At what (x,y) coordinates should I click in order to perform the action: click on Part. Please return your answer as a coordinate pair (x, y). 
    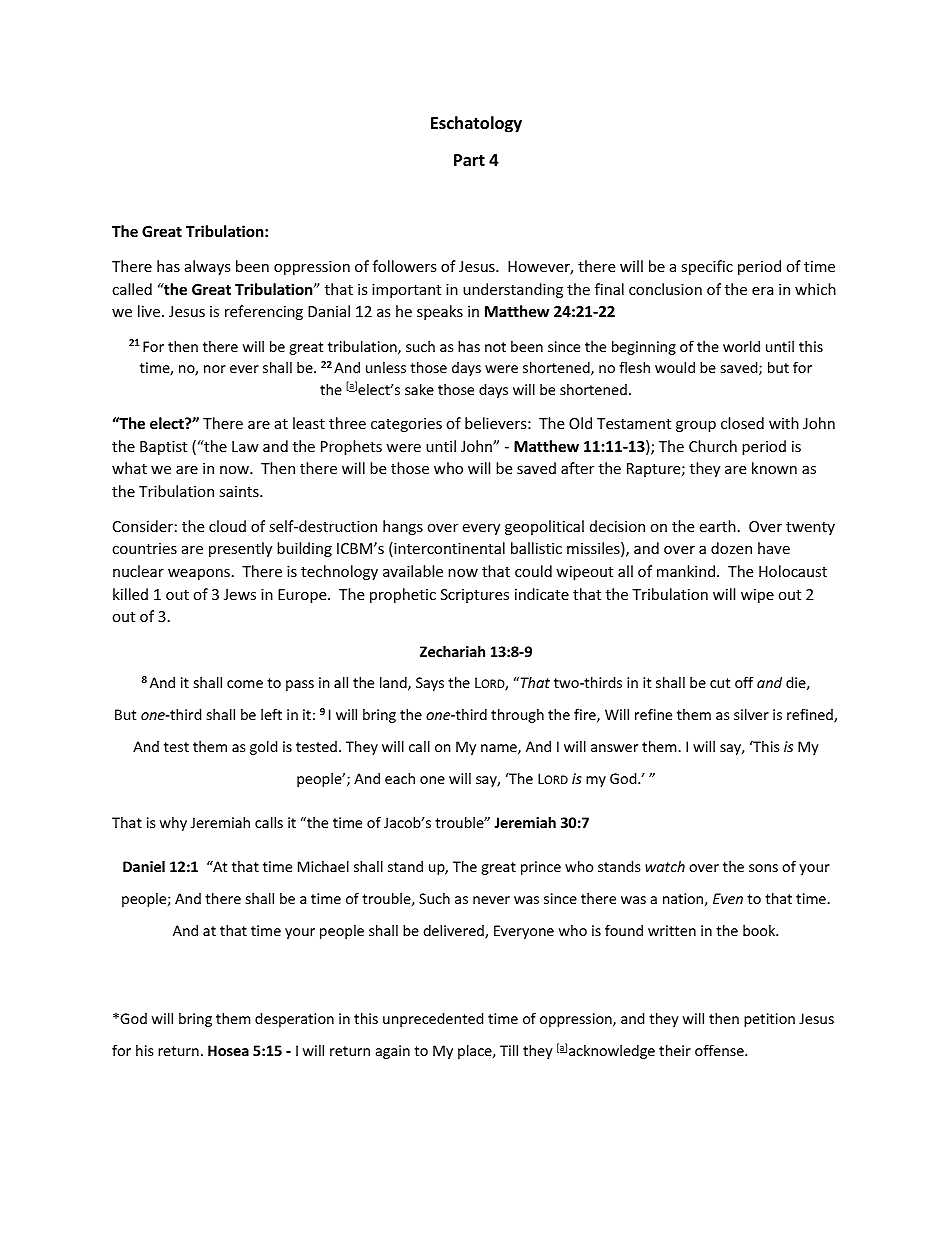
    Looking at the image, I should click on (469, 160).
